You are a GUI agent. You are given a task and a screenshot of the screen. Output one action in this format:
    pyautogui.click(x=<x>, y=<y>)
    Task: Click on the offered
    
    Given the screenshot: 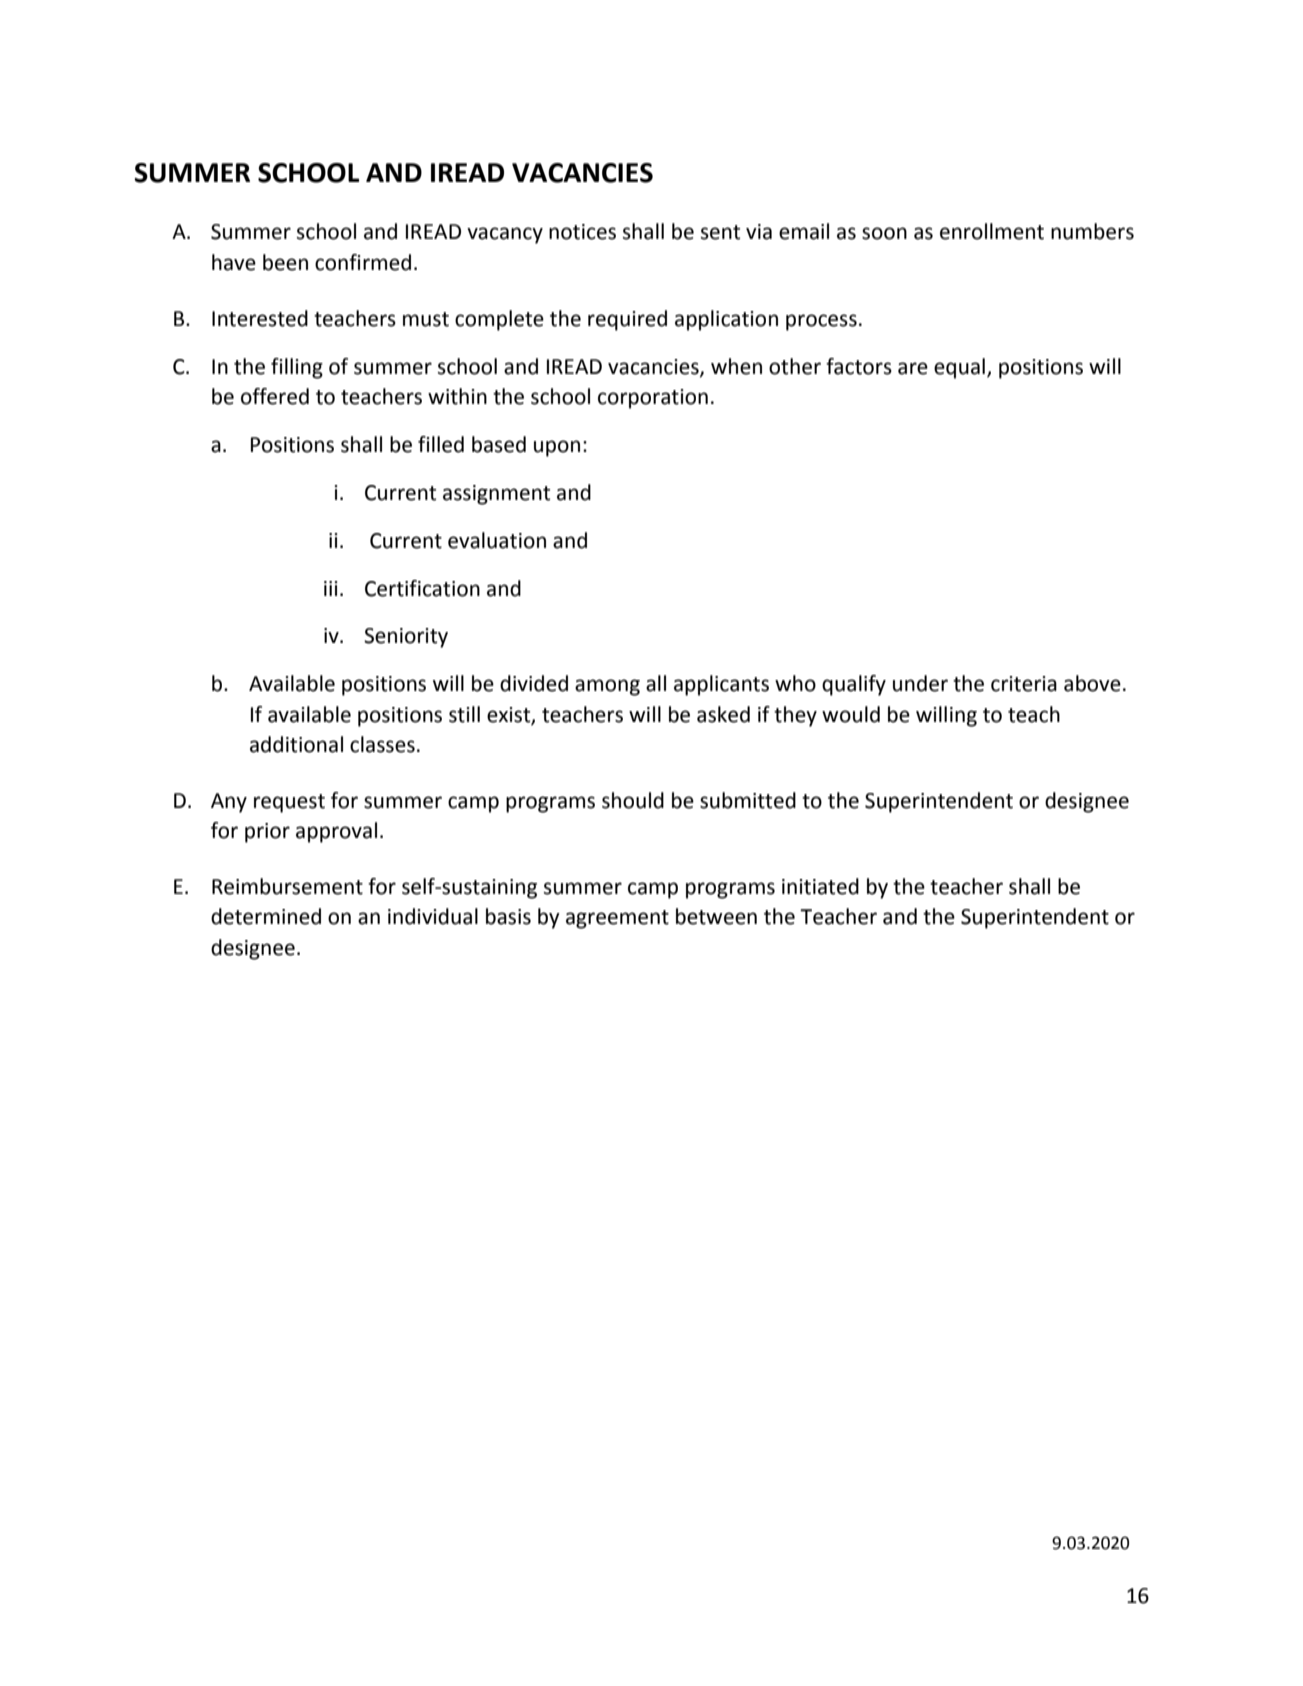 What is the action you would take?
    pyautogui.click(x=275, y=396)
